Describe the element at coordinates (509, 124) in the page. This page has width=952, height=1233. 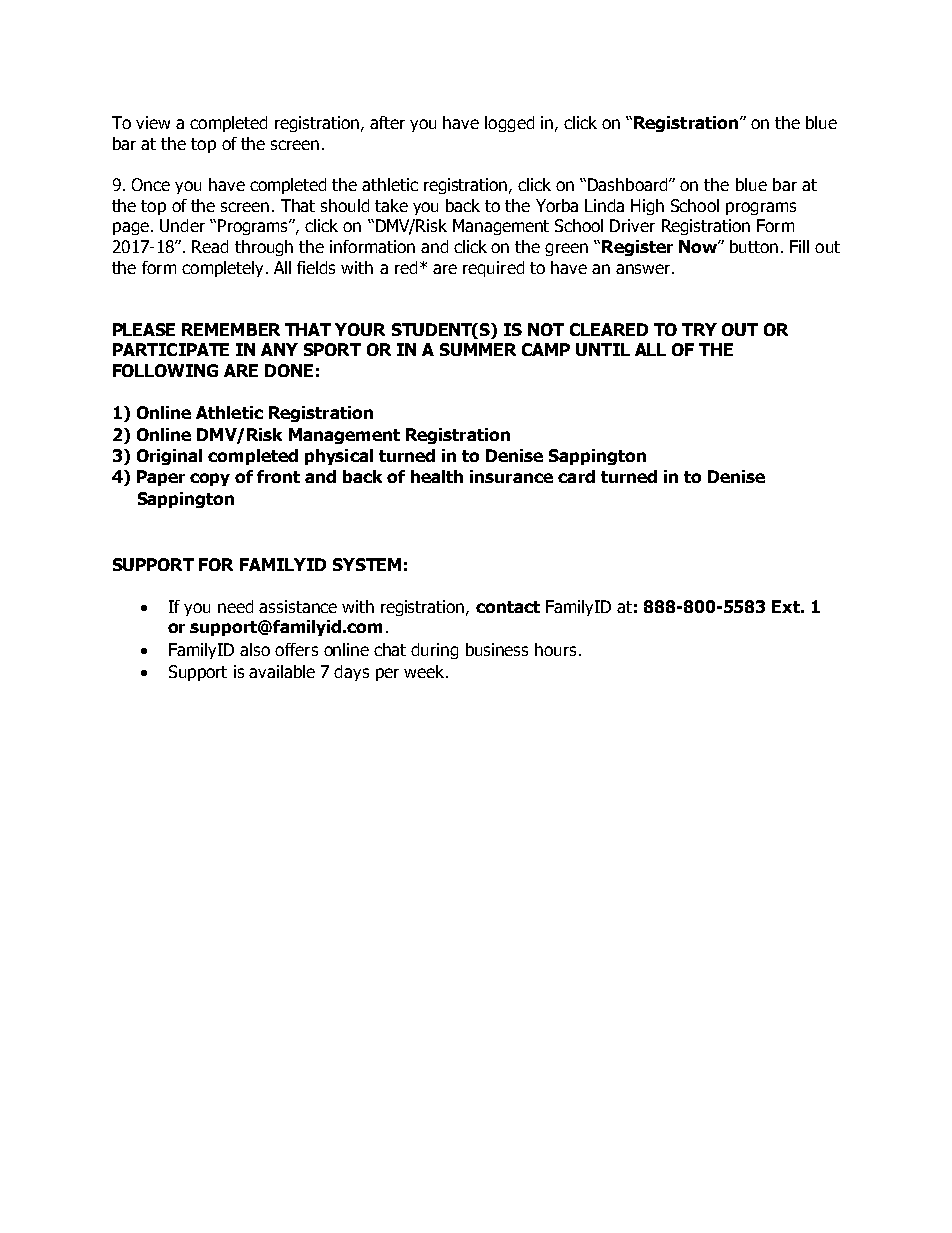
I see `logged` at that location.
